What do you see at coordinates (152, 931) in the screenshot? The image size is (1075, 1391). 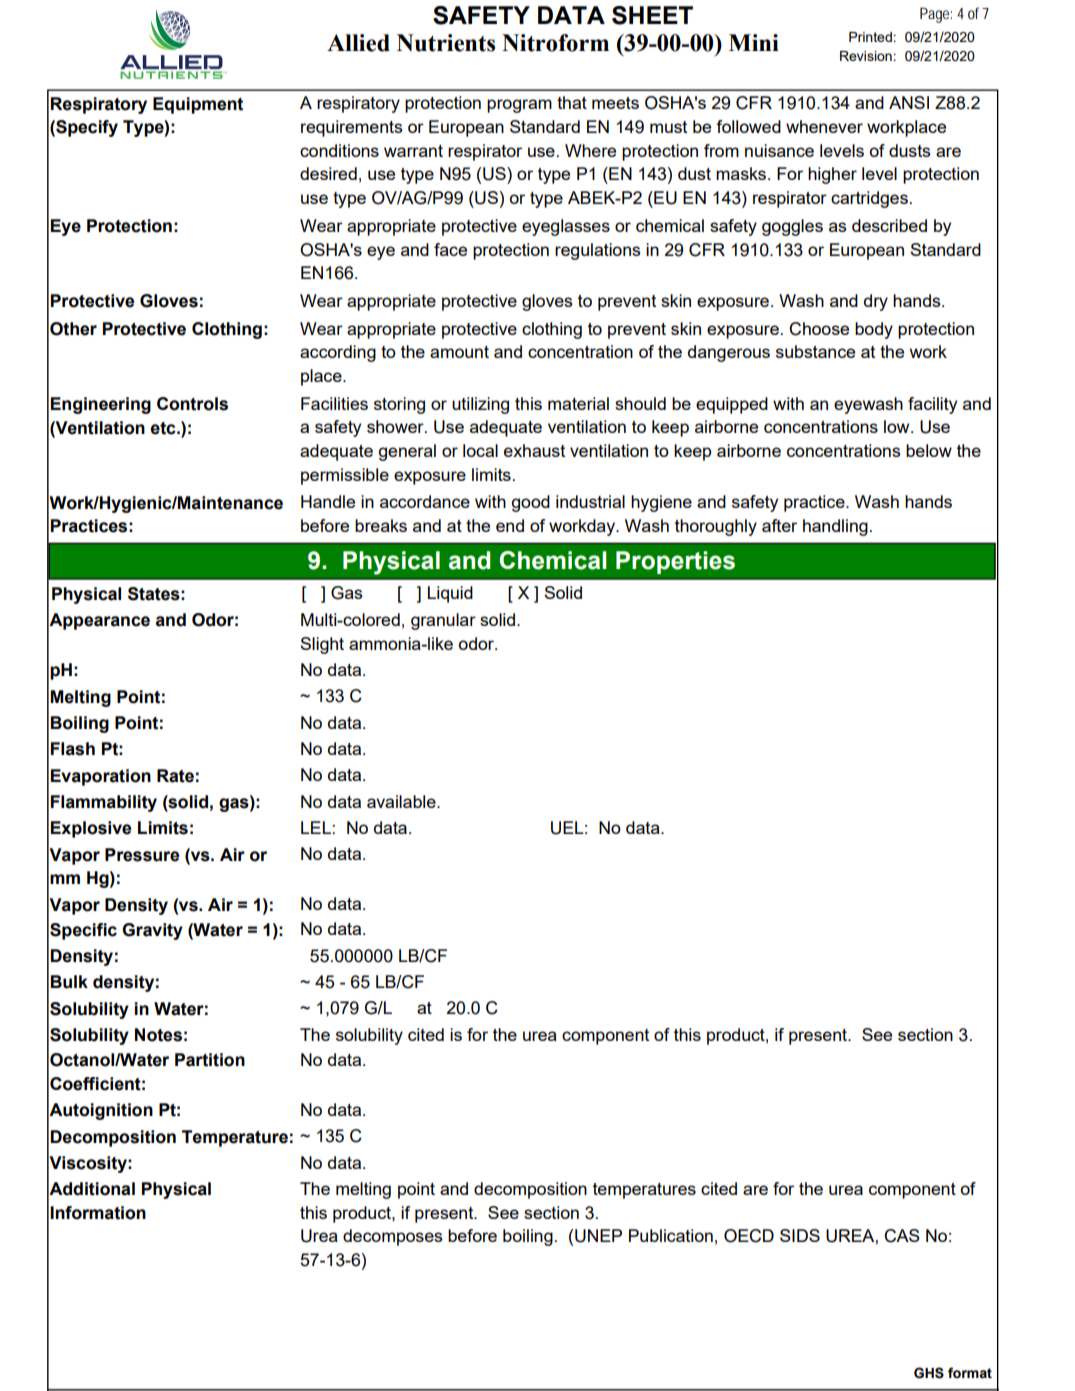 I see `Gravity` at bounding box center [152, 931].
